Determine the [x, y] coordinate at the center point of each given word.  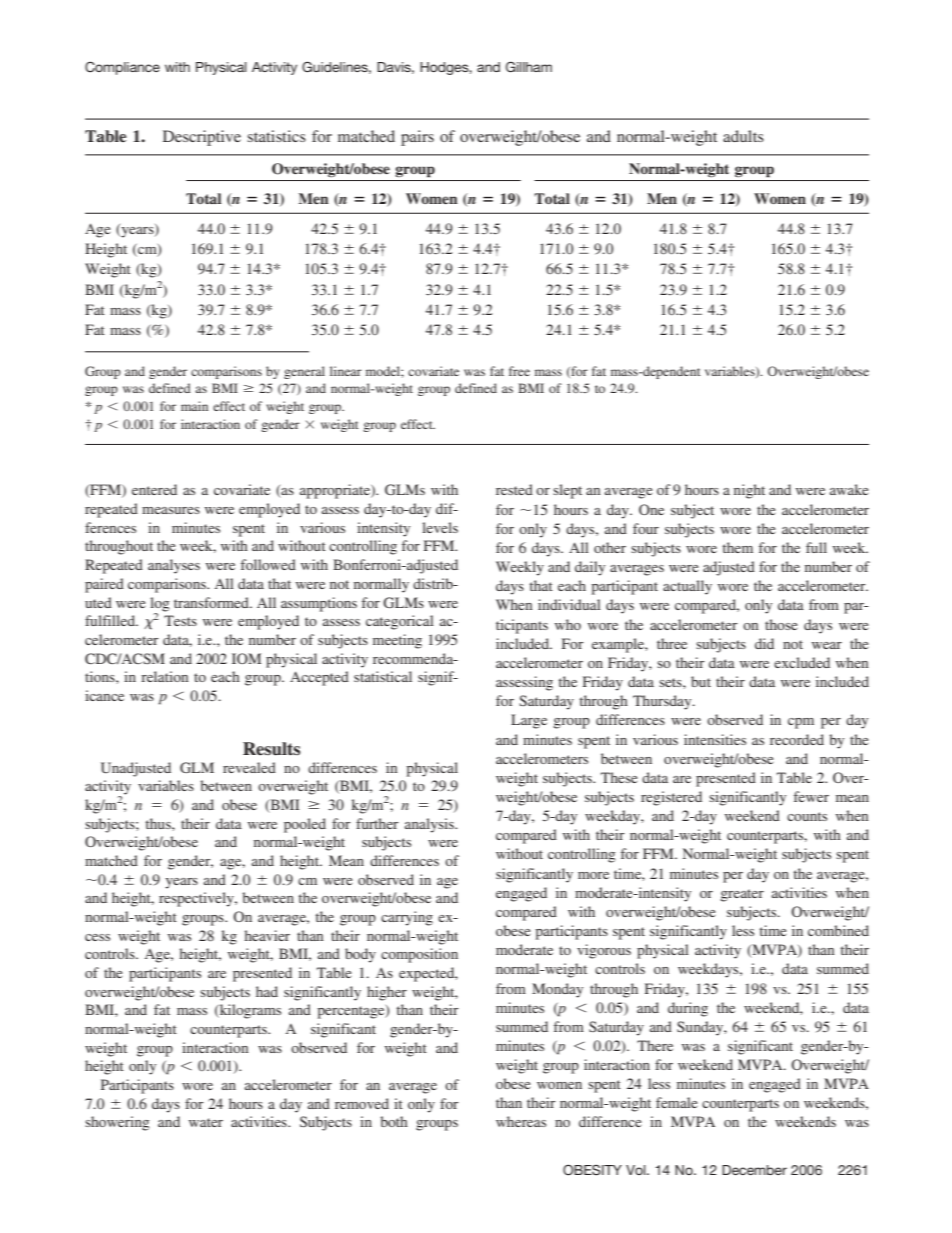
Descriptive [202, 138]
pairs [417, 138]
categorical [400, 622]
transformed [212, 602]
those [781, 624]
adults [743, 136]
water [206, 1122]
